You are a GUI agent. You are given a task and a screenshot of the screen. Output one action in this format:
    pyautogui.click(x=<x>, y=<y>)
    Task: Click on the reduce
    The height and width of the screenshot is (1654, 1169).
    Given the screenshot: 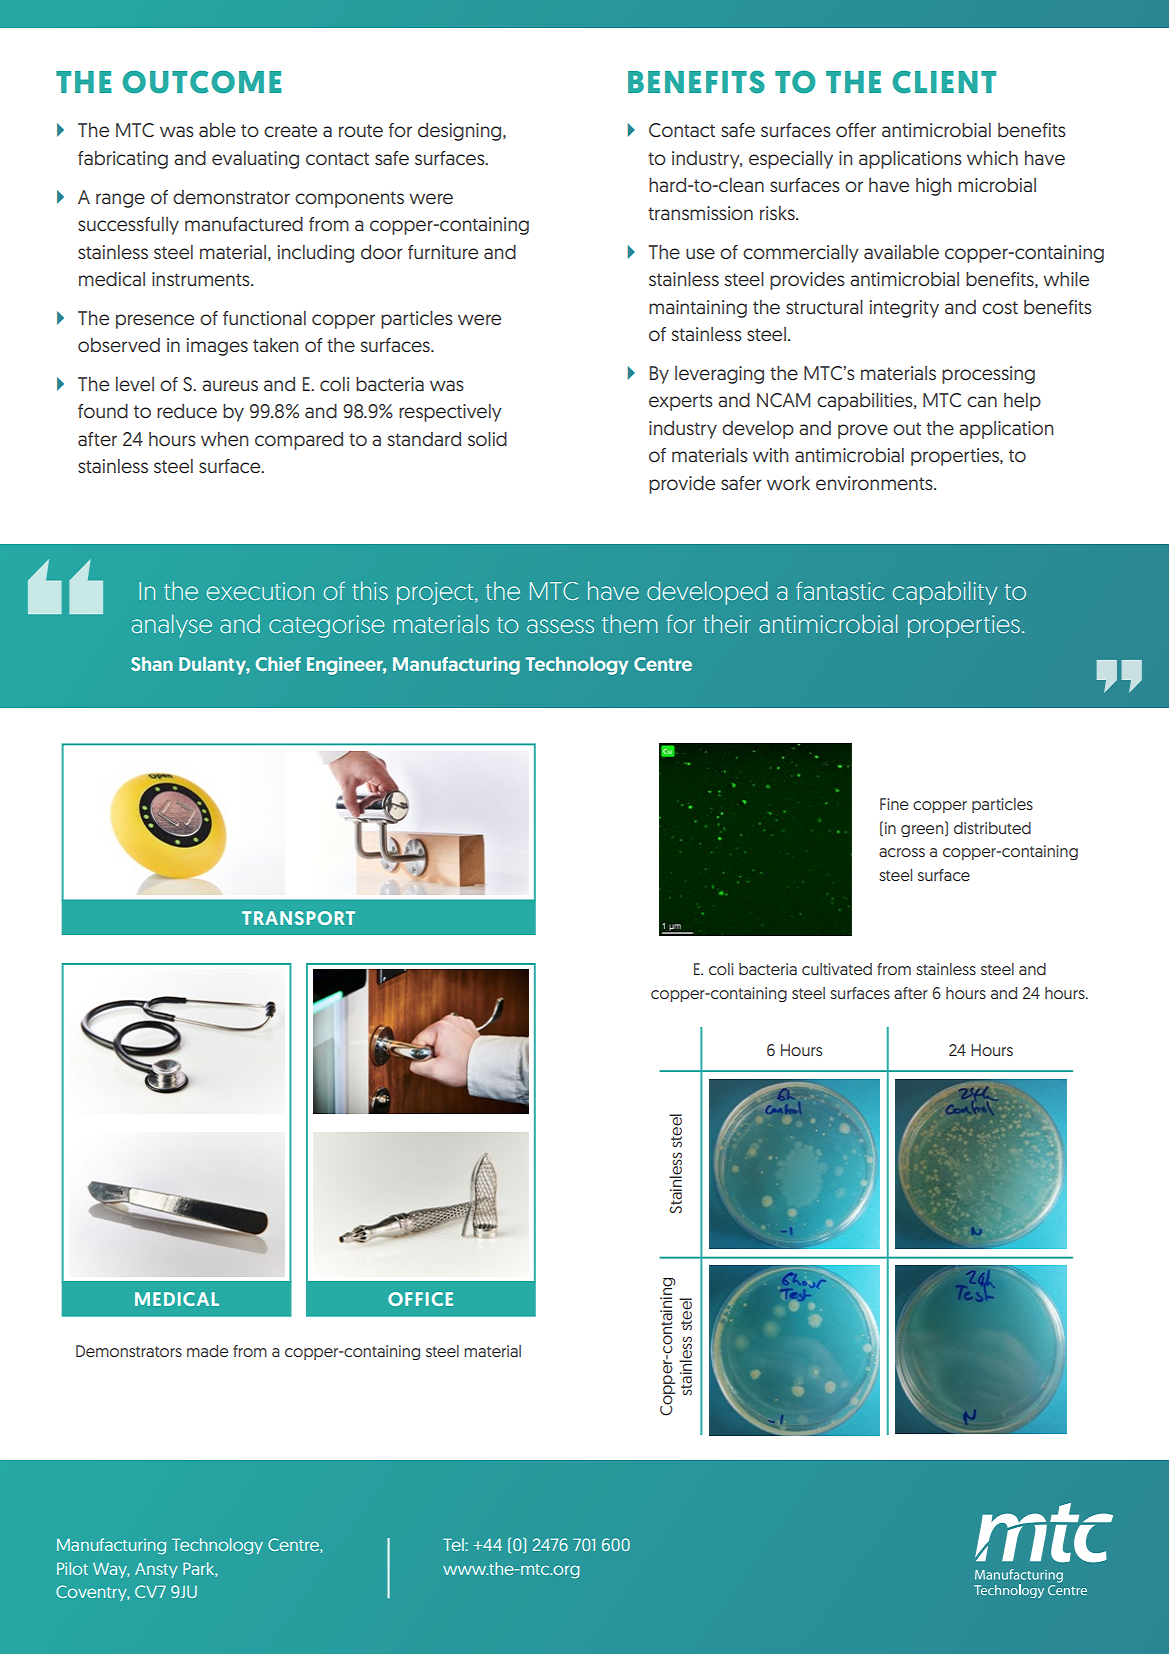 What is the action you would take?
    pyautogui.click(x=187, y=411)
